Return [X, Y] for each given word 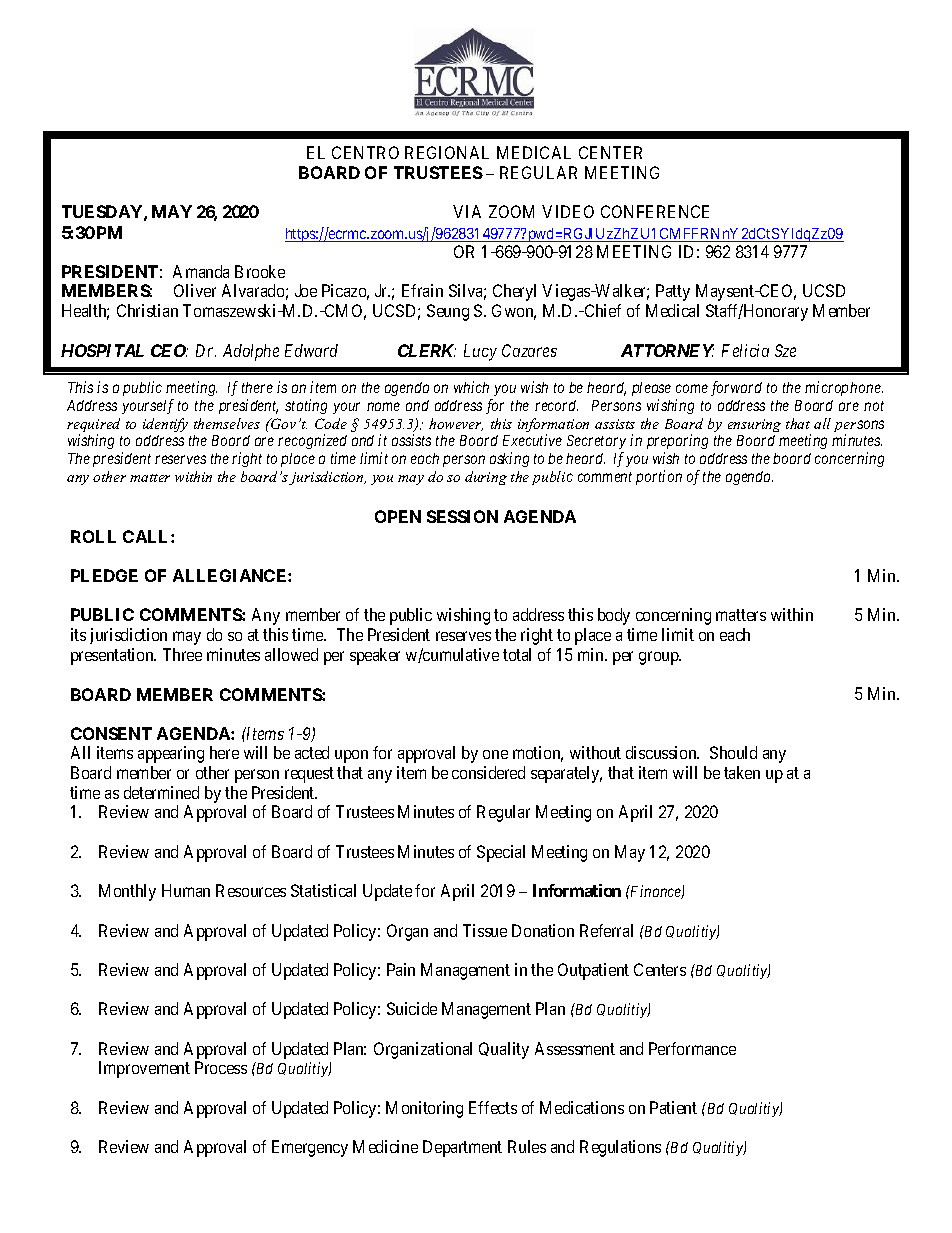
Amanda [201, 271]
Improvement [144, 1069]
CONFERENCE [655, 211]
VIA [467, 211]
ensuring [754, 425]
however [456, 424]
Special [501, 853]
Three [182, 654]
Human [186, 890]
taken [742, 772]
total [517, 654]
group [660, 658]
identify [165, 425]
